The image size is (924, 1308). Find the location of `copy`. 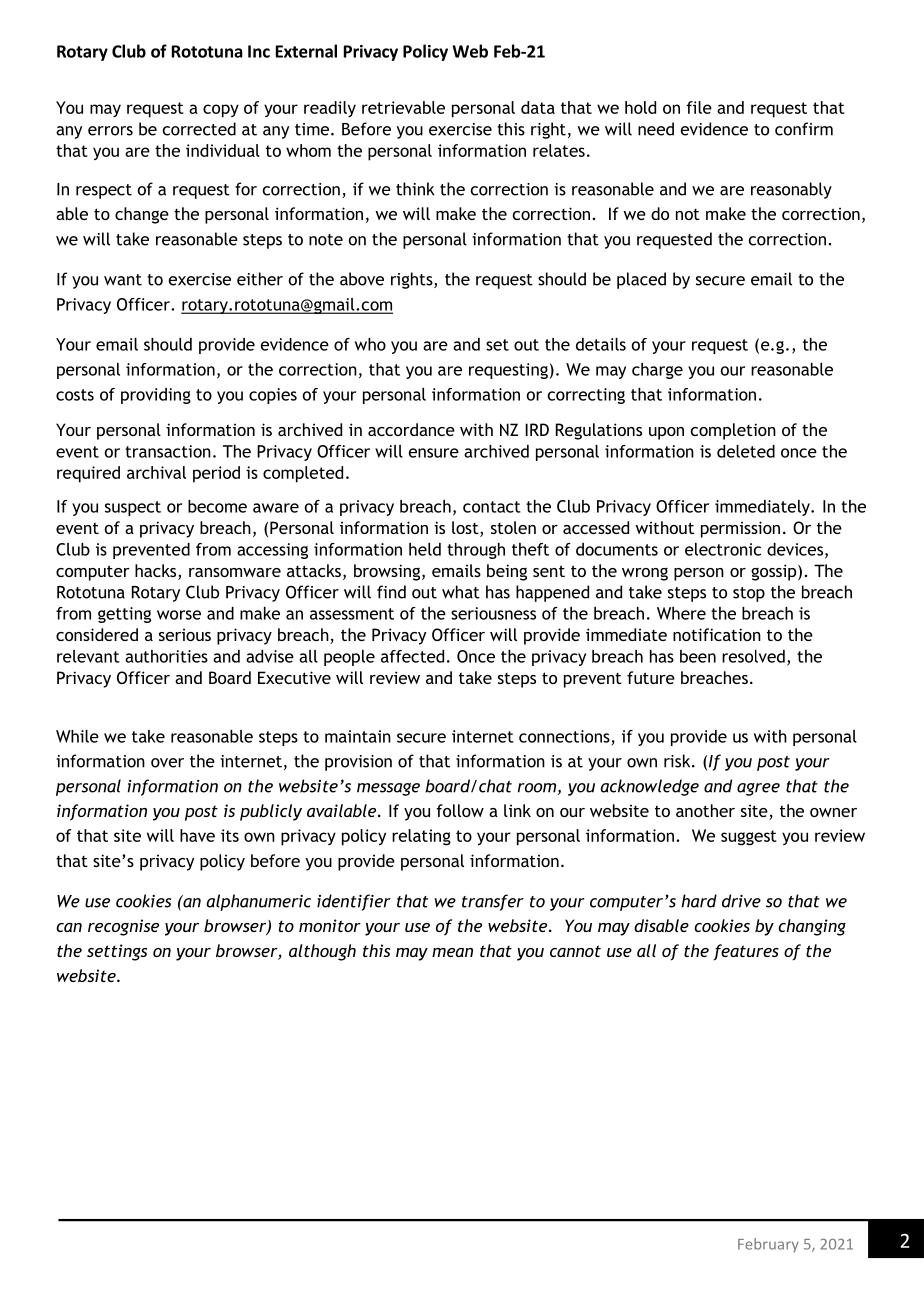

copy is located at coordinates (221, 111).
